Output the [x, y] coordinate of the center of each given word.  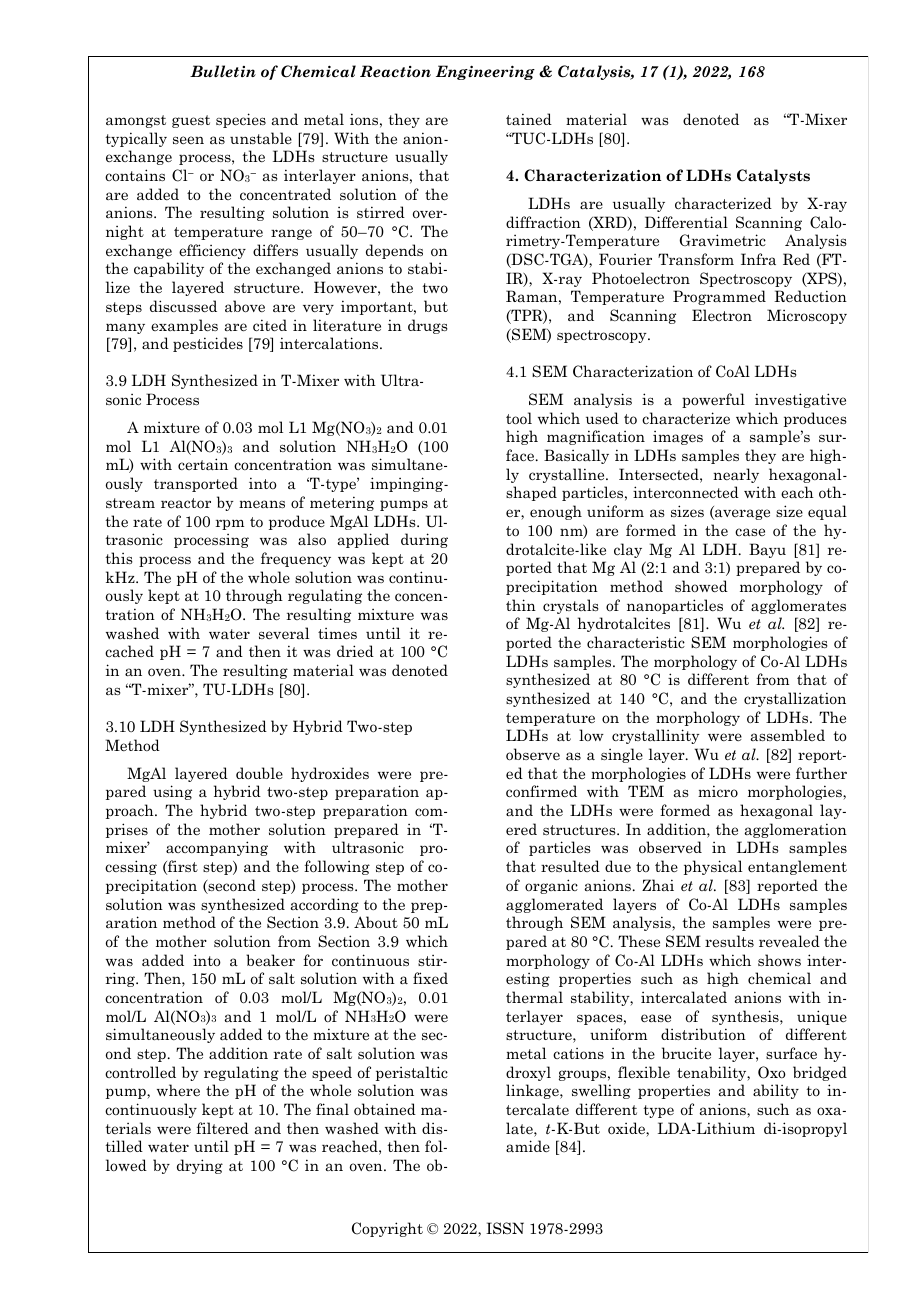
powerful [713, 400]
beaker [270, 960]
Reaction [395, 71]
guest [191, 121]
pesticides [208, 344]
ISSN [505, 1228]
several [284, 633]
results [729, 941]
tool [519, 418]
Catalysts [773, 176]
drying [200, 1166]
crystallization [795, 699]
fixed [430, 978]
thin [521, 605]
